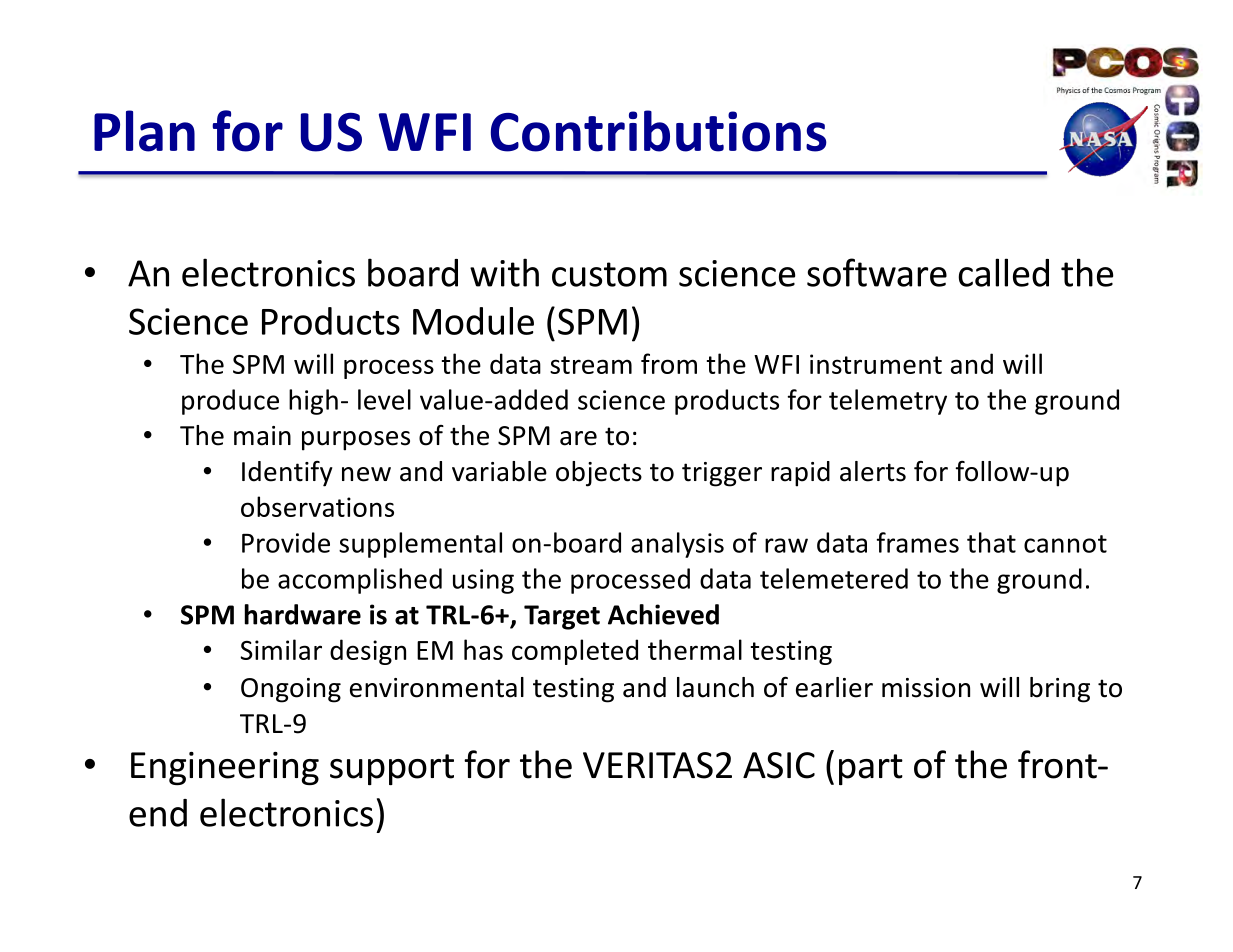 The height and width of the screenshot is (952, 1233). What do you see at coordinates (144, 131) in the screenshot?
I see `Plan` at bounding box center [144, 131].
